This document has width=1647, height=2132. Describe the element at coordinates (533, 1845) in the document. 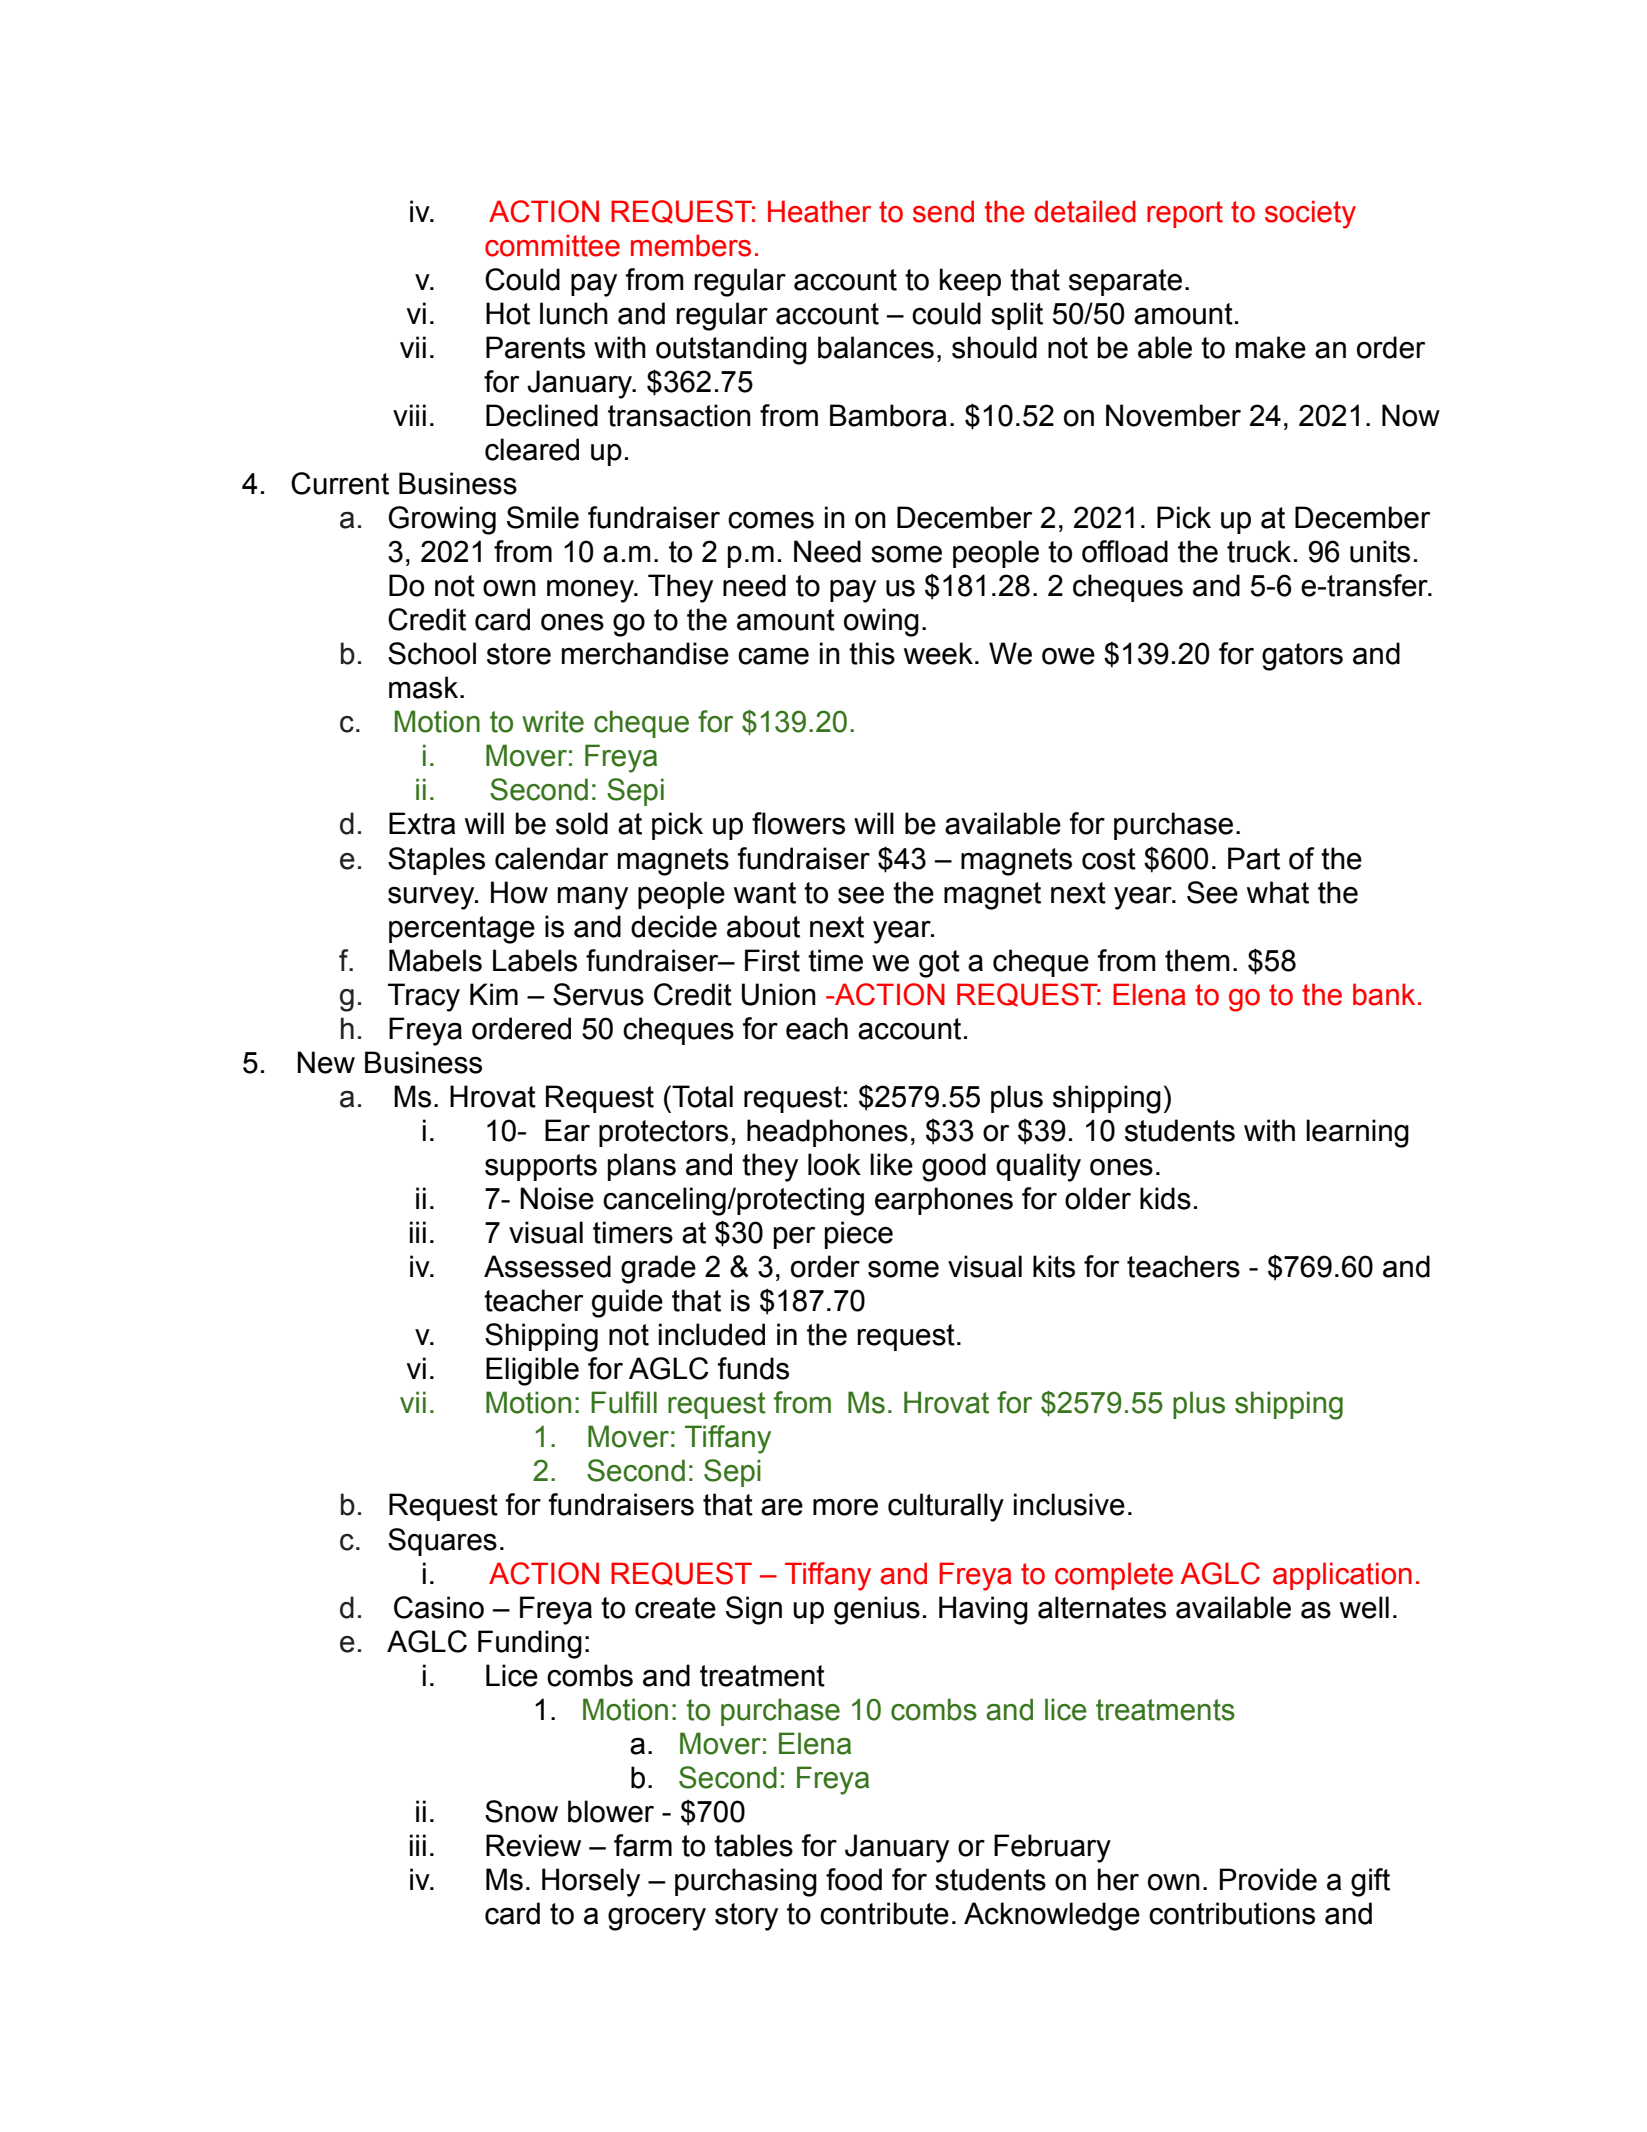

I see `Review` at that location.
